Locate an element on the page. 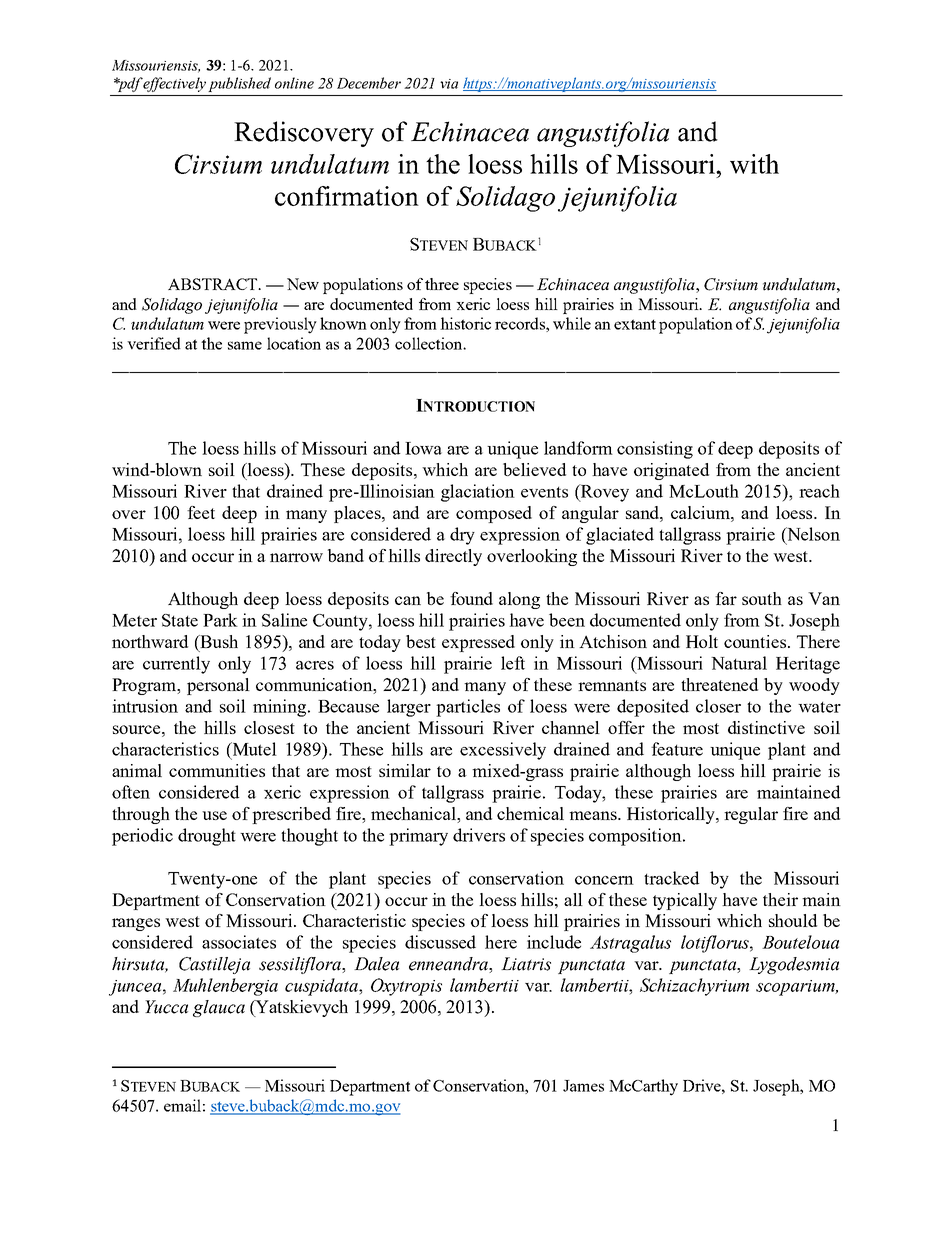  consisting is located at coordinates (655, 450).
